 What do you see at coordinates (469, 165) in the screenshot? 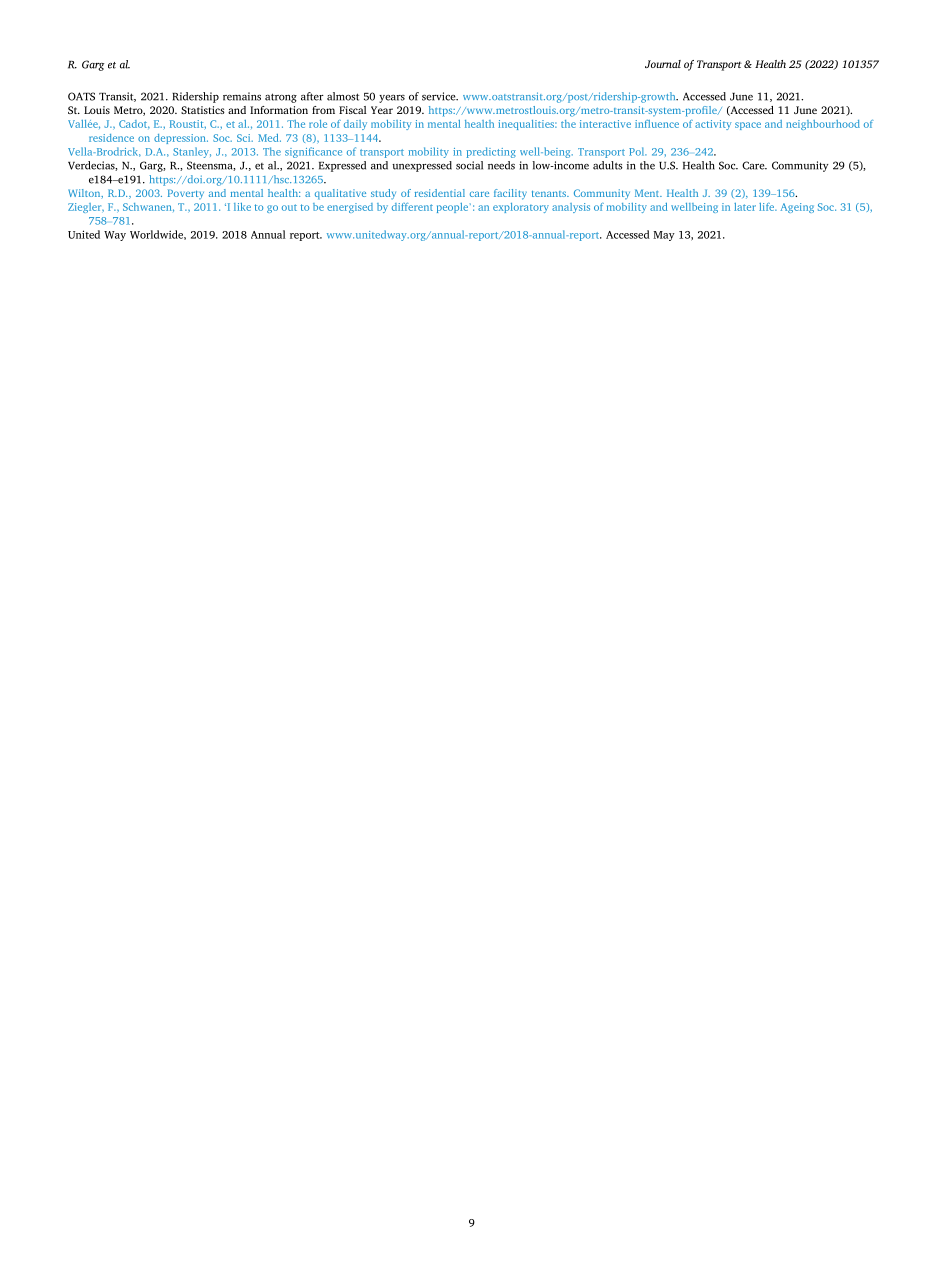
I see `social` at bounding box center [469, 165].
